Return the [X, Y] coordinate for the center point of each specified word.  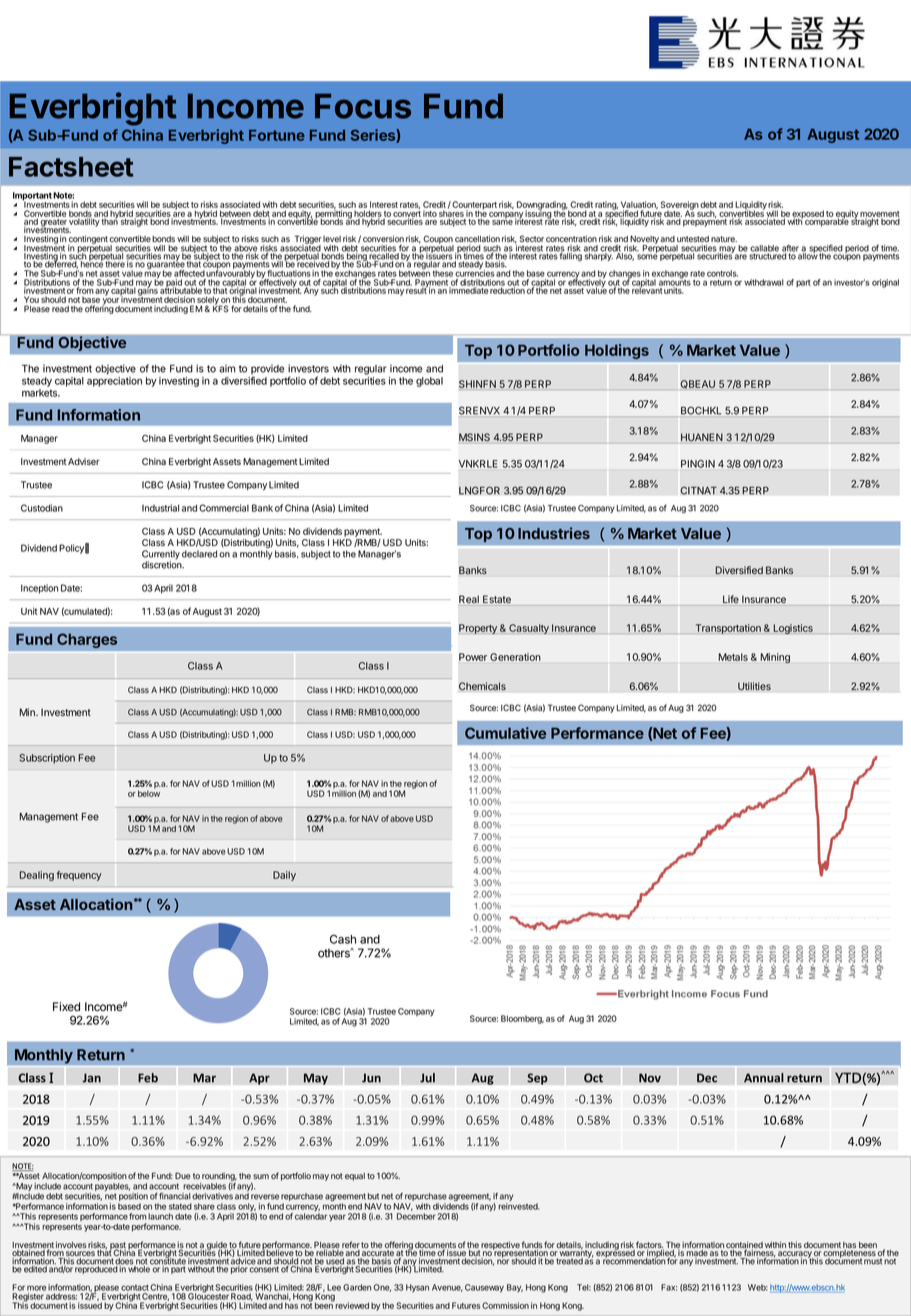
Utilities [754, 686]
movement [880, 215]
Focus [363, 106]
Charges [87, 640]
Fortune [277, 135]
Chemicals [482, 686]
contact [135, 1288]
